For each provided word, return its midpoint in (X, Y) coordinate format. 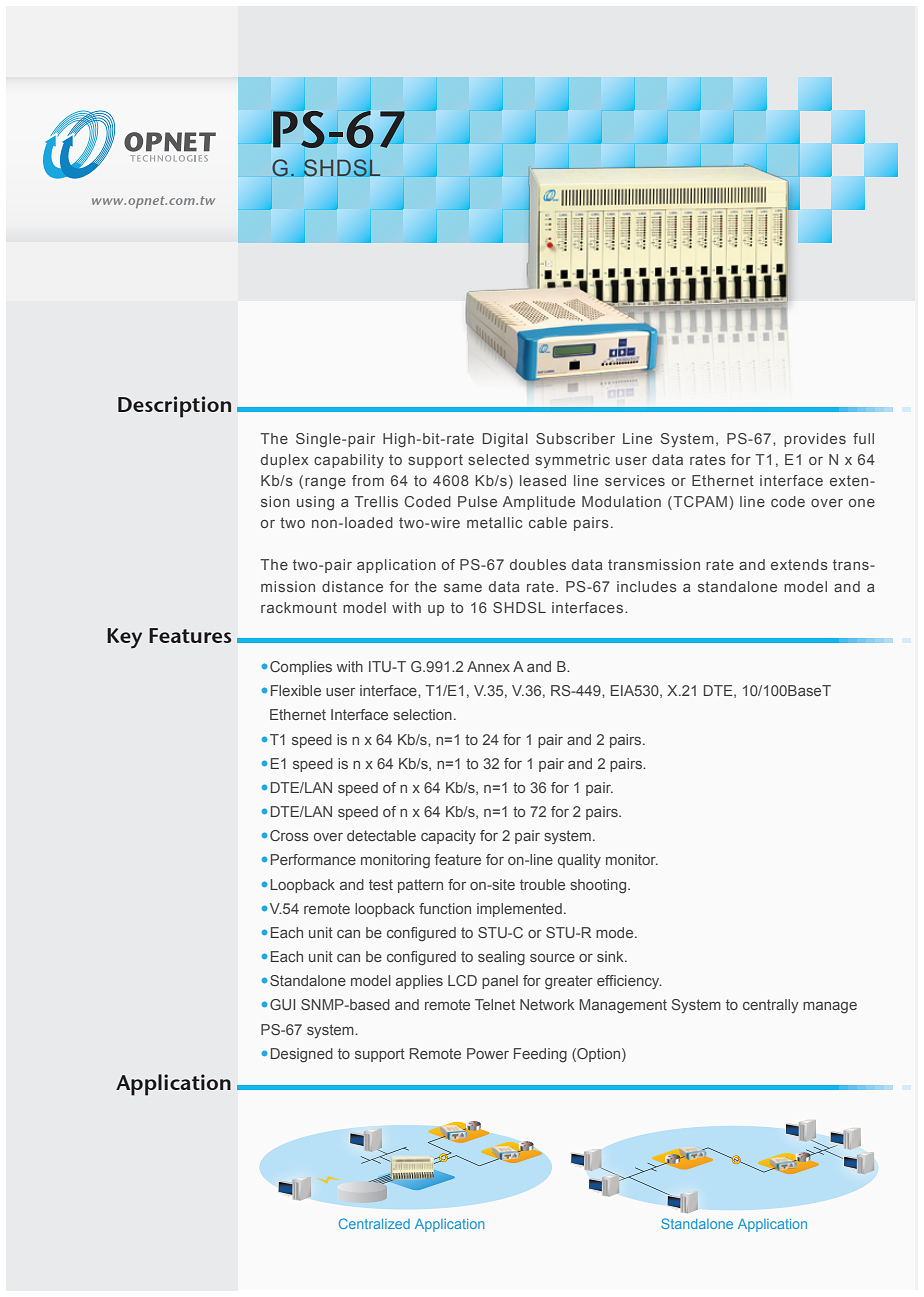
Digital (505, 440)
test (381, 884)
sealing (501, 958)
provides (815, 440)
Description (174, 407)
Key (124, 638)
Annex (488, 666)
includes (647, 586)
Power (488, 1053)
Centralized (374, 1223)
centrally (771, 1006)
